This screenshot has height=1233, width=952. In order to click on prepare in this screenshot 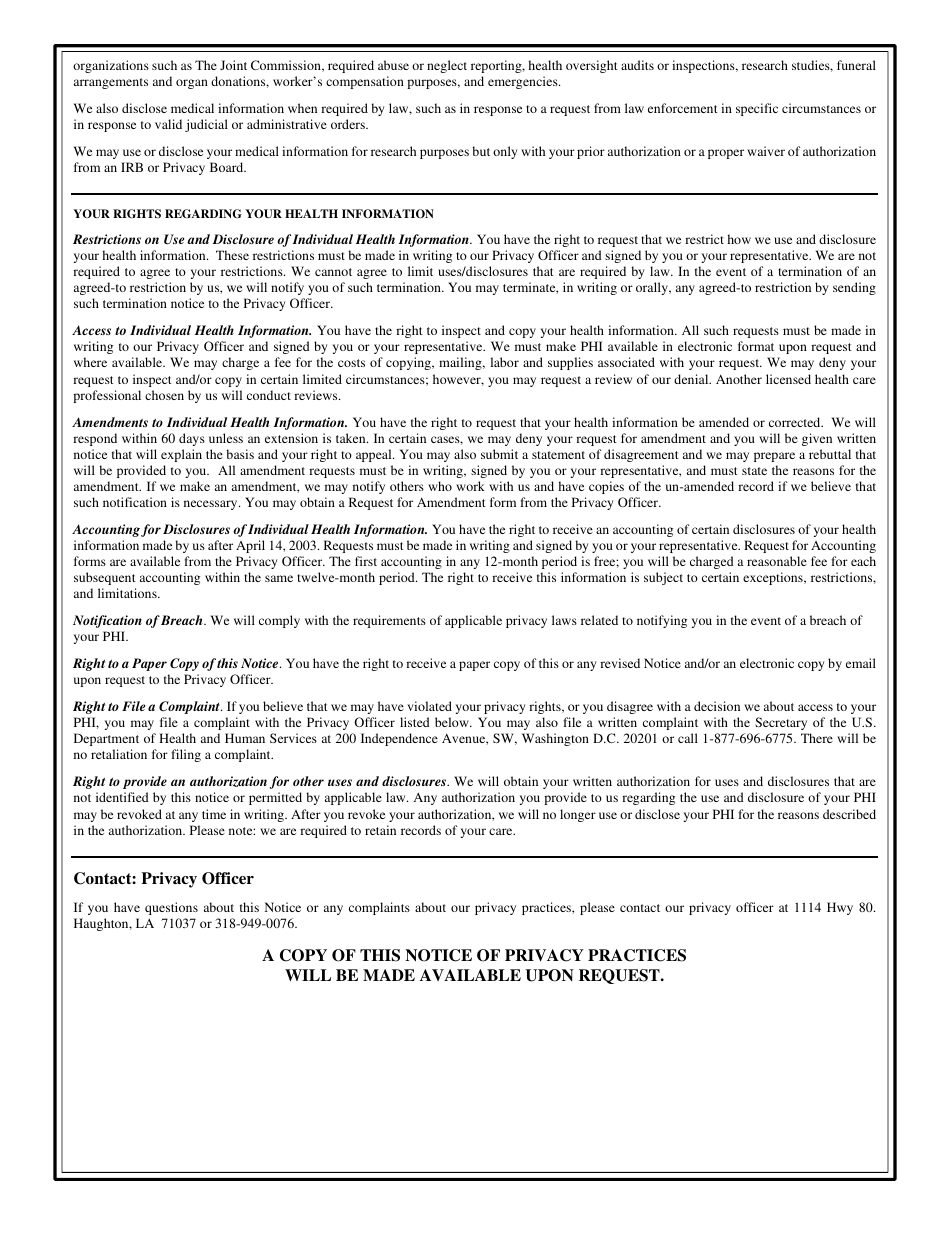, I will do `click(774, 457)`.
